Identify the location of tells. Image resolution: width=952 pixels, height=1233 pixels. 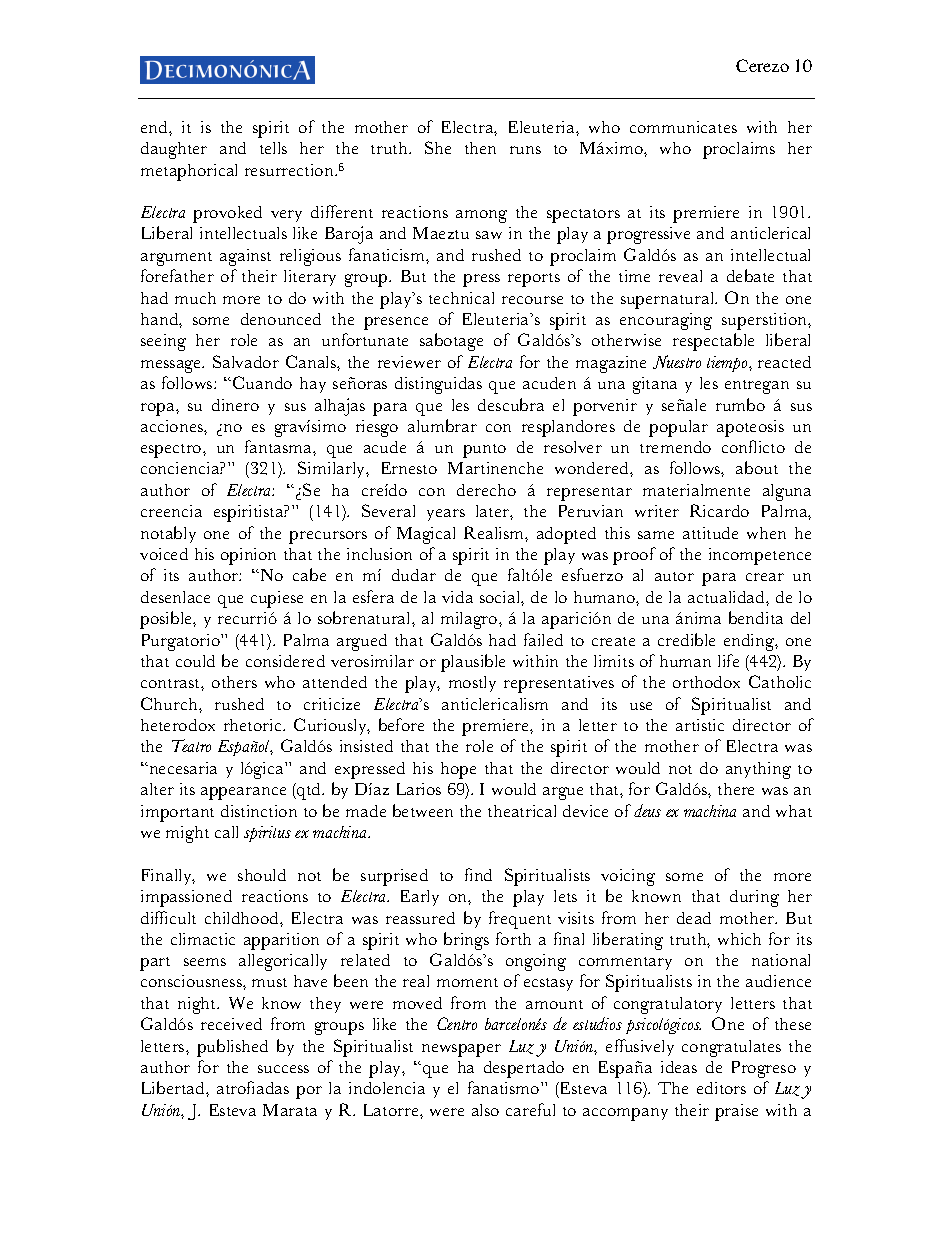
(273, 148).
